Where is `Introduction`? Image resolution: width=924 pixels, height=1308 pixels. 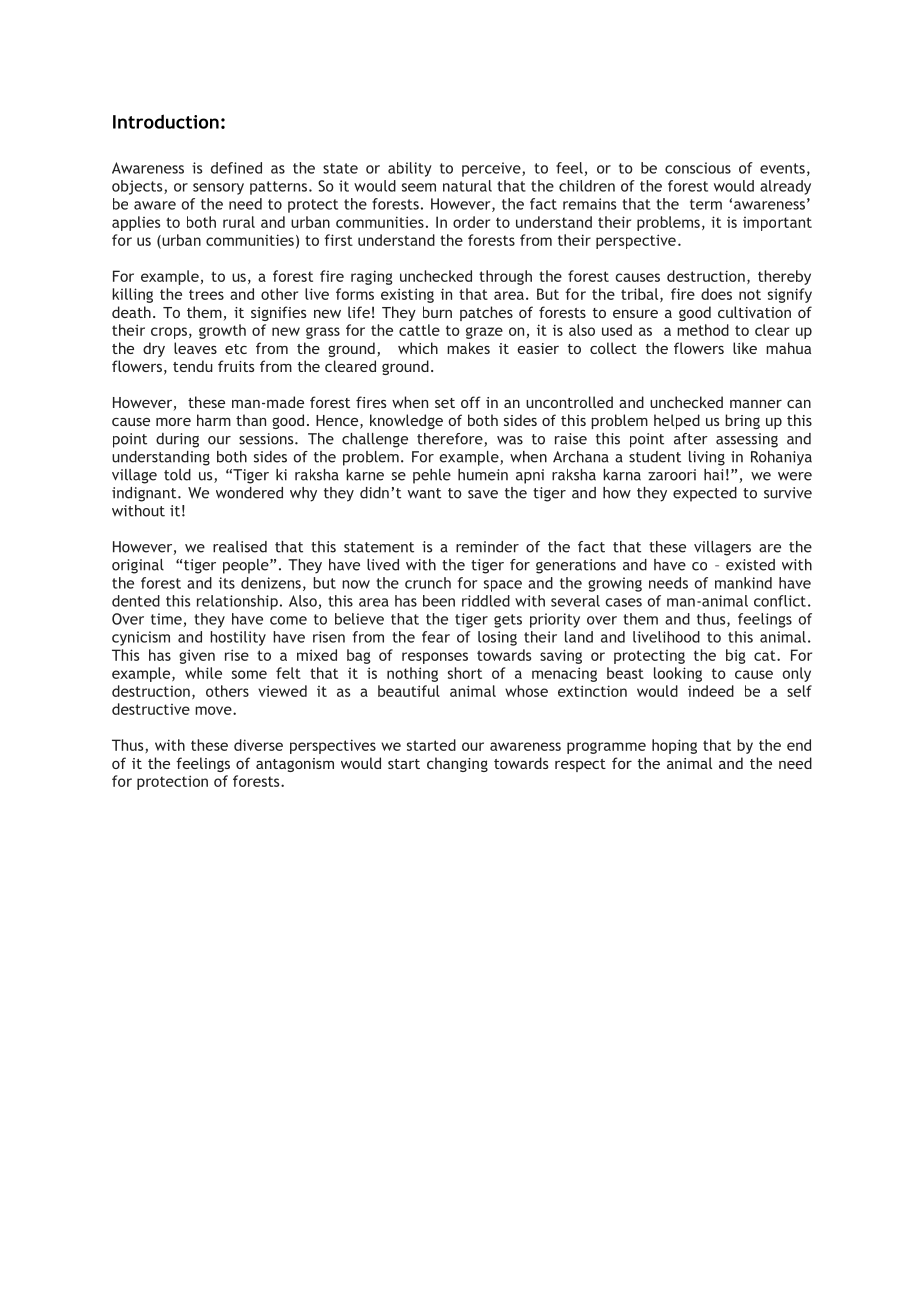 Introduction is located at coordinates (166, 121).
